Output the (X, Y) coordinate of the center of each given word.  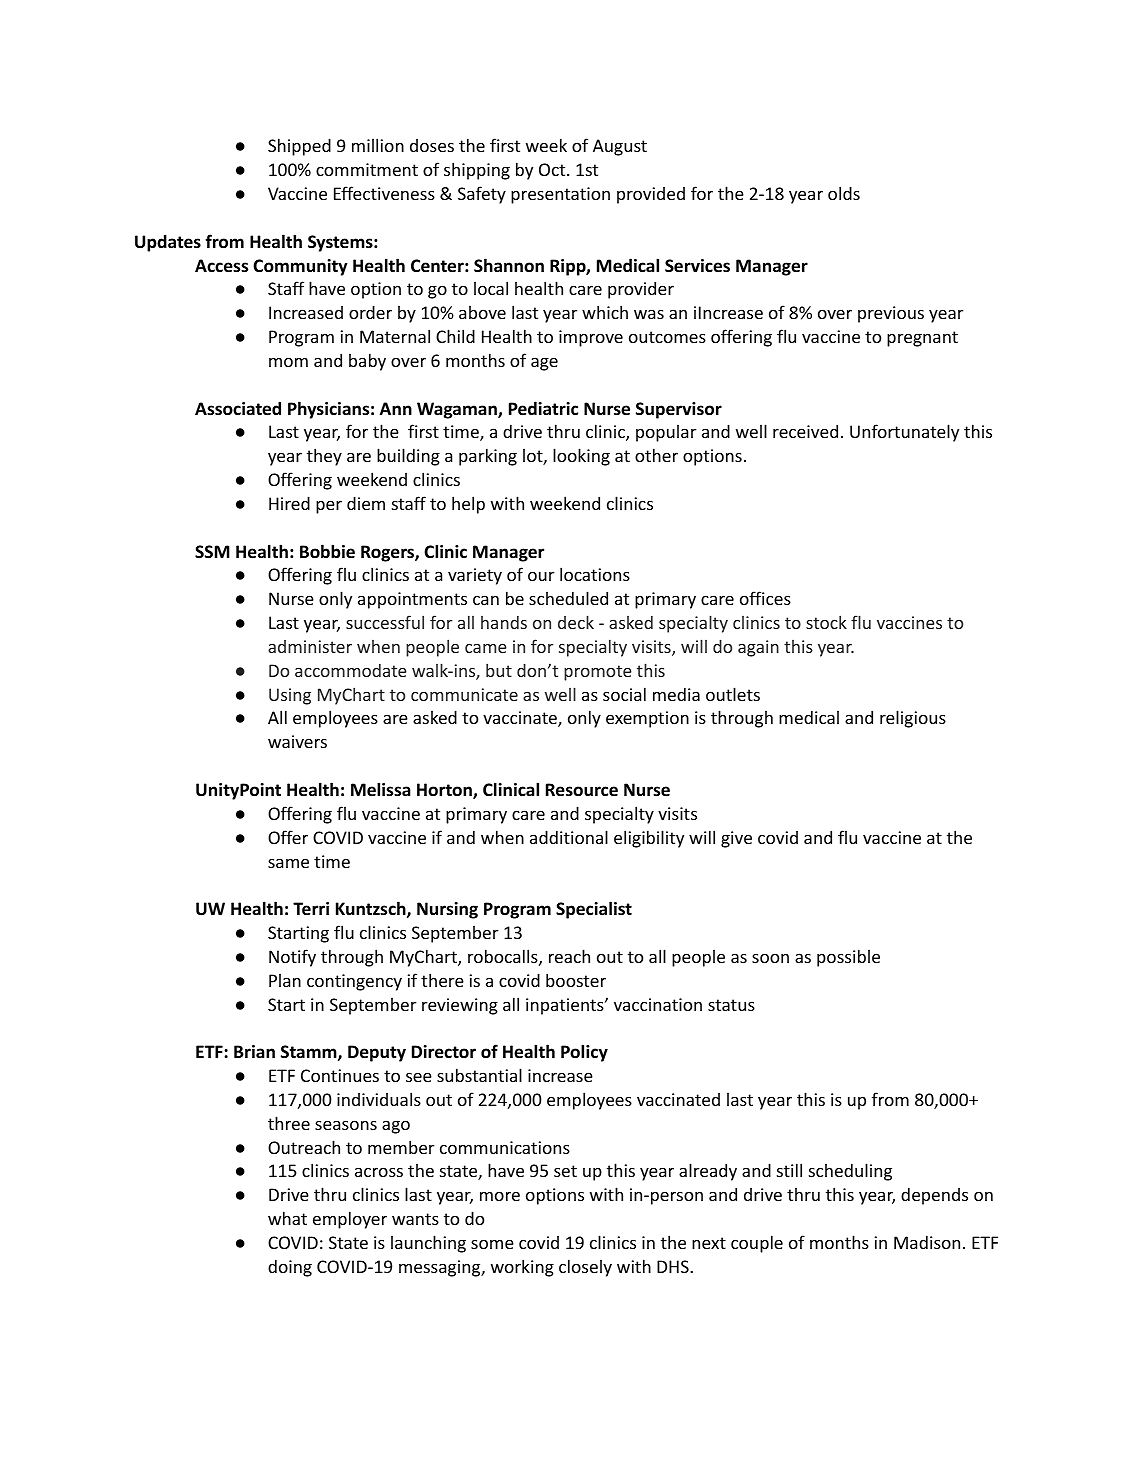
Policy (584, 1053)
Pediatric (543, 408)
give (736, 839)
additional (569, 837)
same (288, 863)
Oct (553, 169)
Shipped (299, 147)
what (287, 1218)
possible (848, 958)
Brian (254, 1051)
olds (844, 193)
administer (310, 646)
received (805, 431)
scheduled (568, 598)
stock (826, 622)
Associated (238, 408)
